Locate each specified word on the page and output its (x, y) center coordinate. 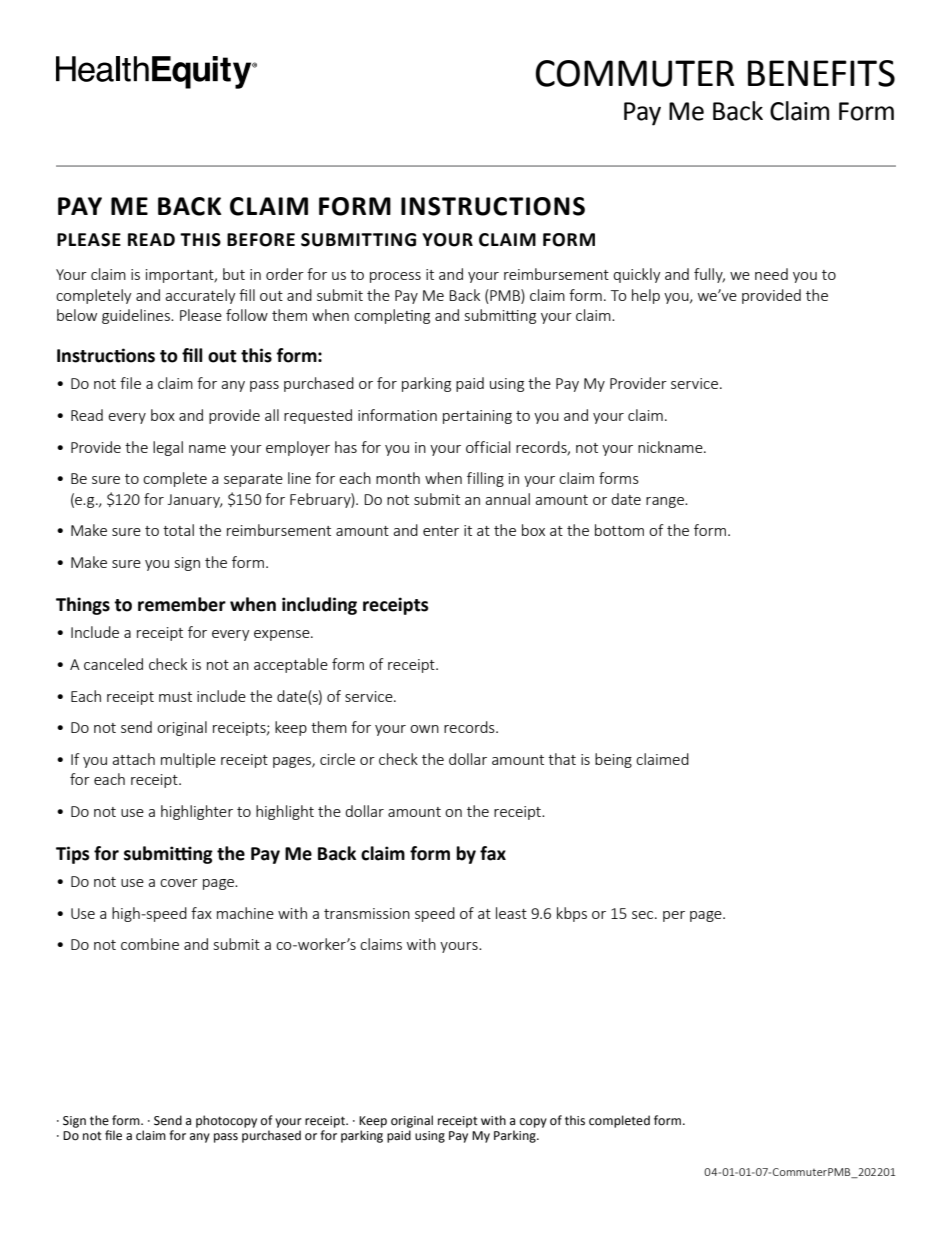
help (646, 296)
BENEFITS (821, 73)
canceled (113, 664)
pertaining (477, 417)
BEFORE (261, 240)
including (319, 606)
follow (247, 315)
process (395, 277)
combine (150, 944)
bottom (619, 530)
